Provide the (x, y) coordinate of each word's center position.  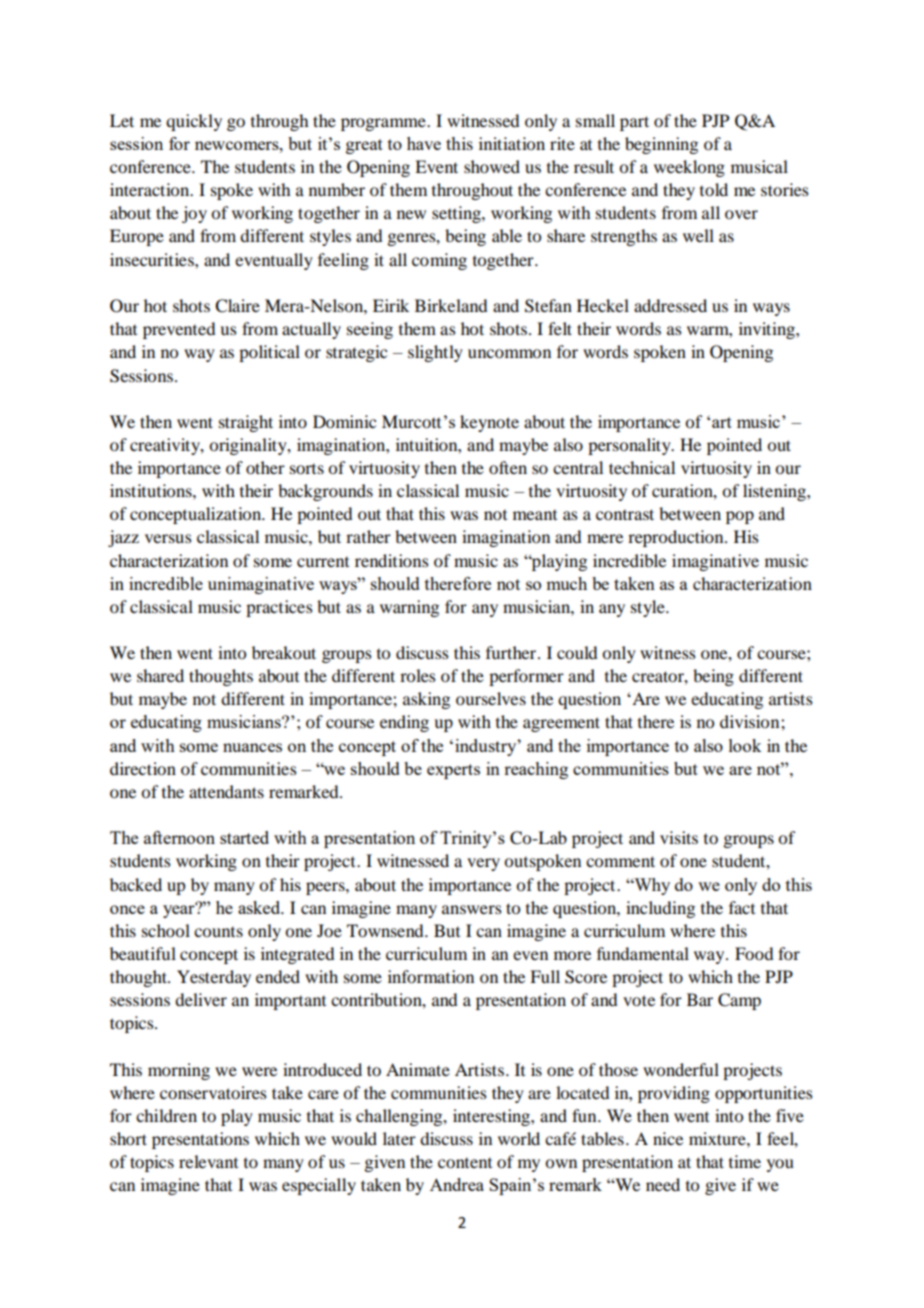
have (424, 143)
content (465, 1163)
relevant (208, 1161)
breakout (284, 652)
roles (418, 675)
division (751, 721)
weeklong (689, 168)
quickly (194, 122)
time (745, 1161)
